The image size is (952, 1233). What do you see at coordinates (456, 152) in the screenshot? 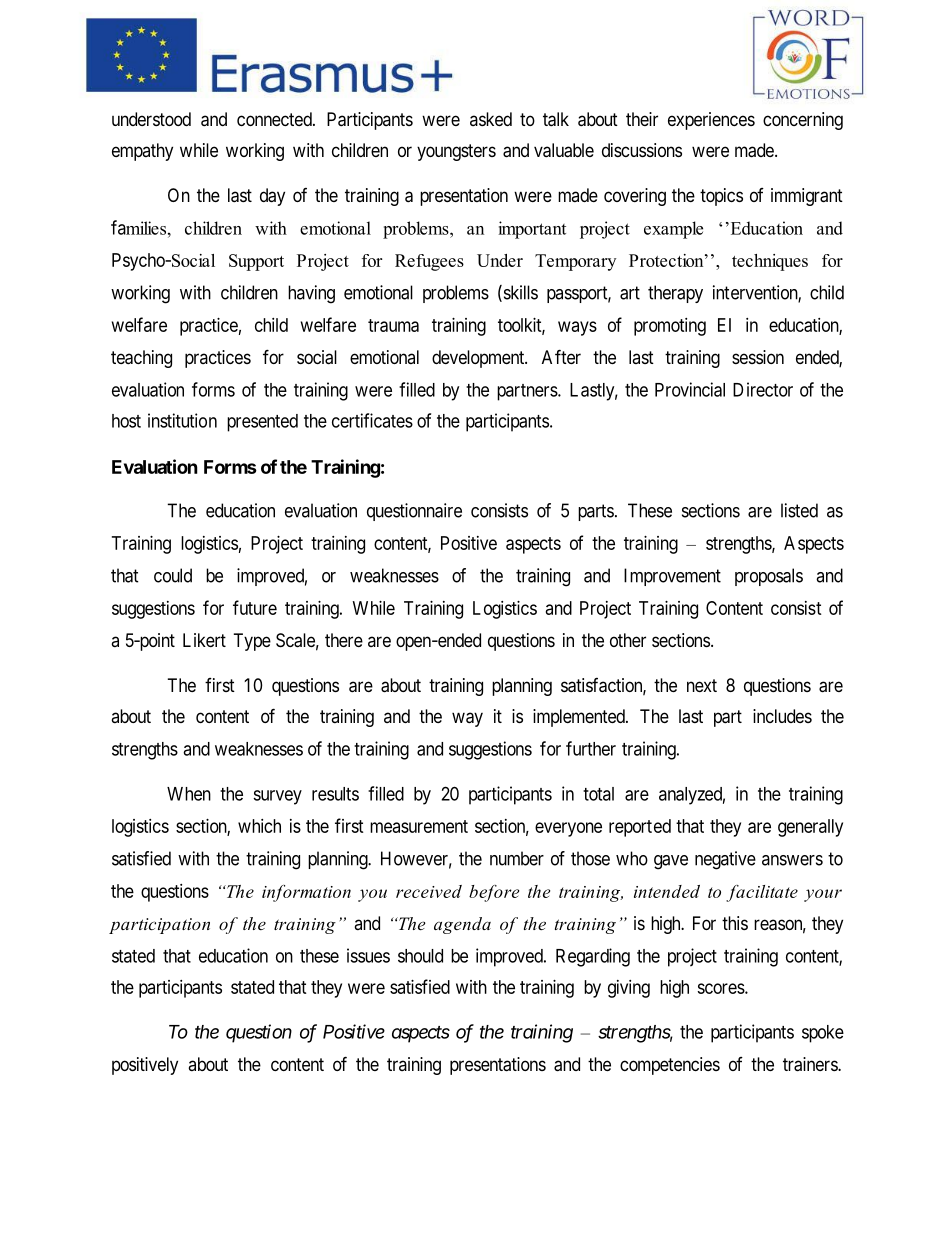
I see `youngsters` at bounding box center [456, 152].
